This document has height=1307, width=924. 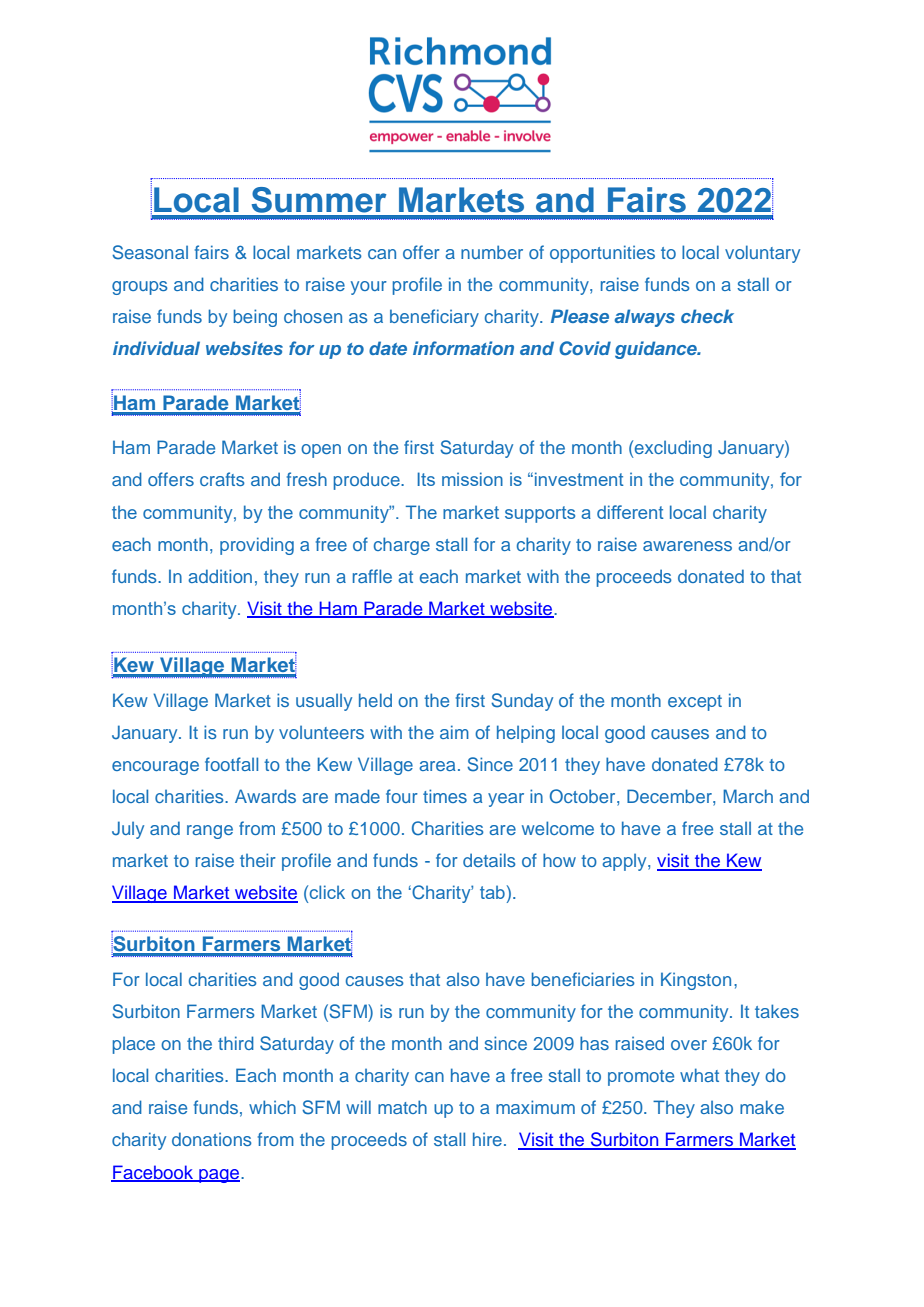 What do you see at coordinates (707, 316) in the document?
I see `check` at bounding box center [707, 316].
